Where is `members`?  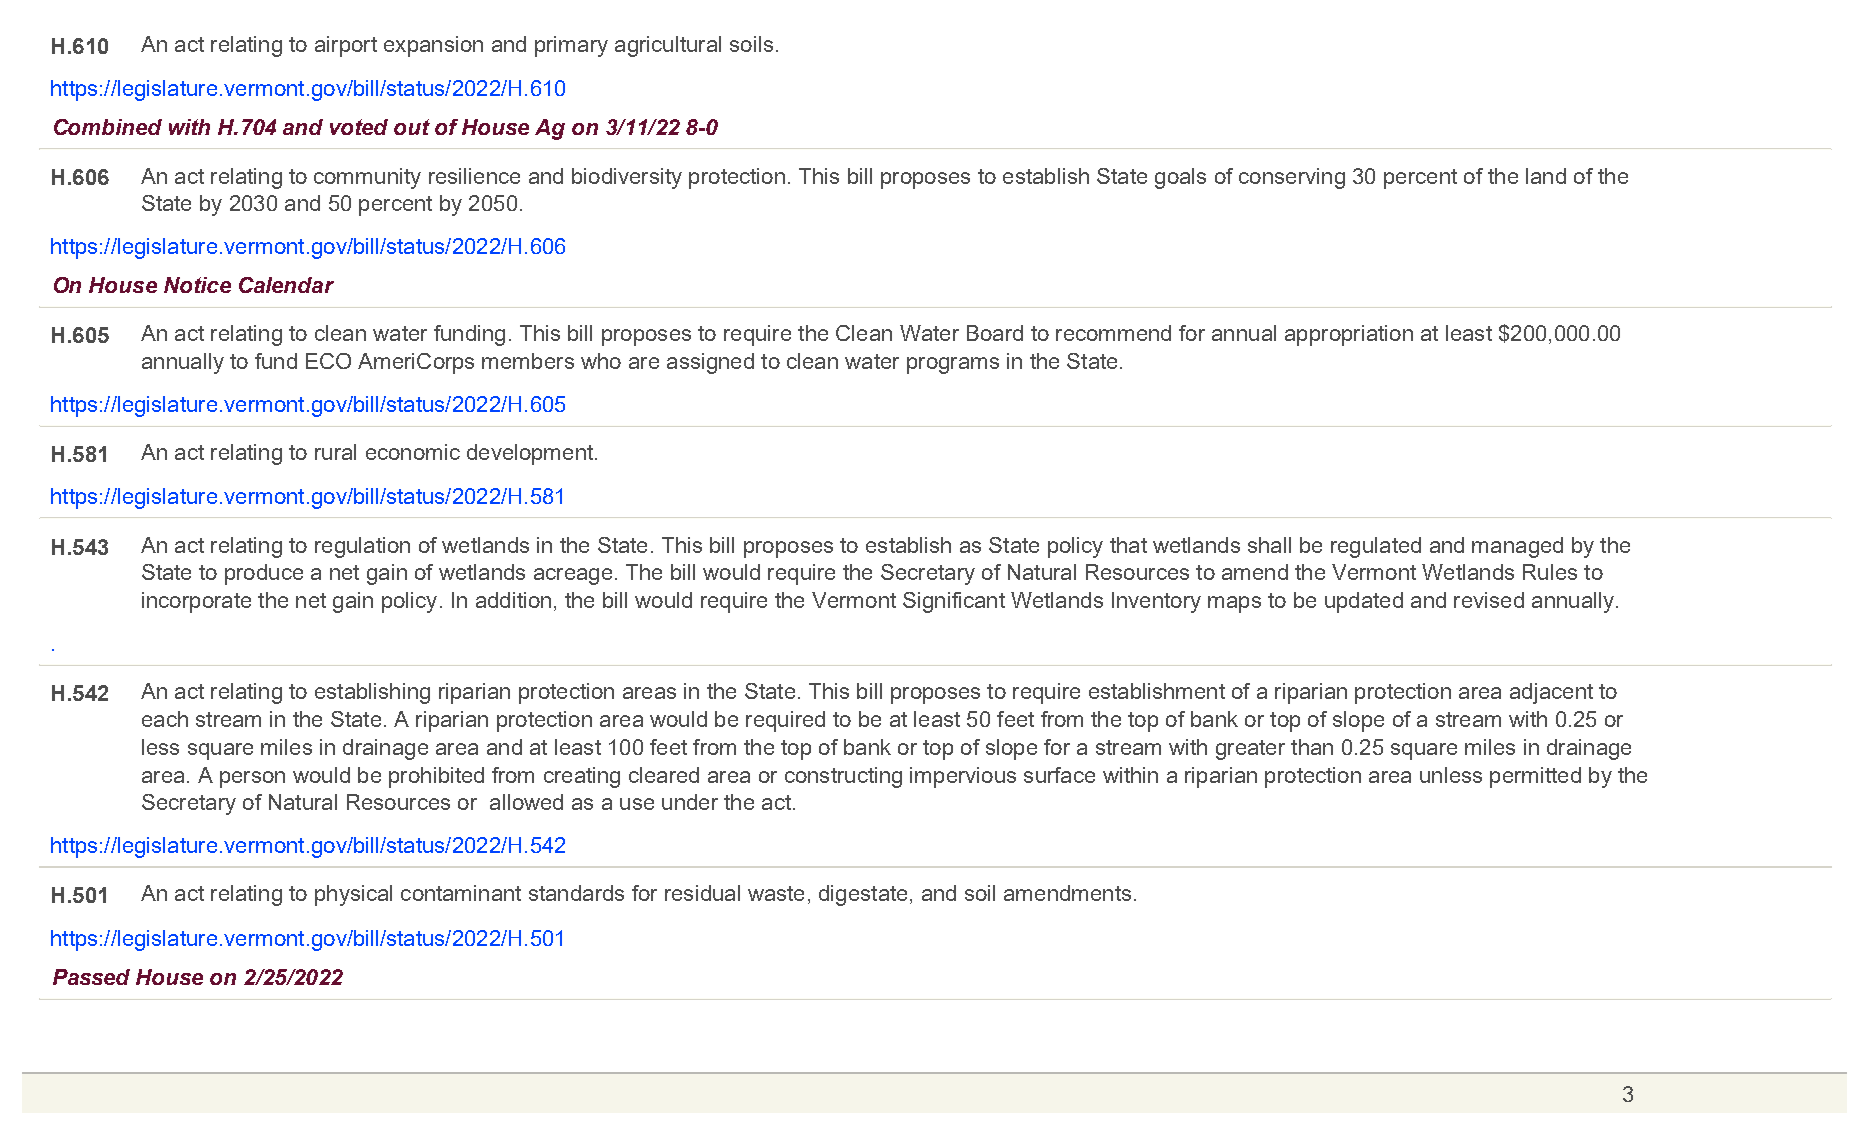
members is located at coordinates (528, 361).
